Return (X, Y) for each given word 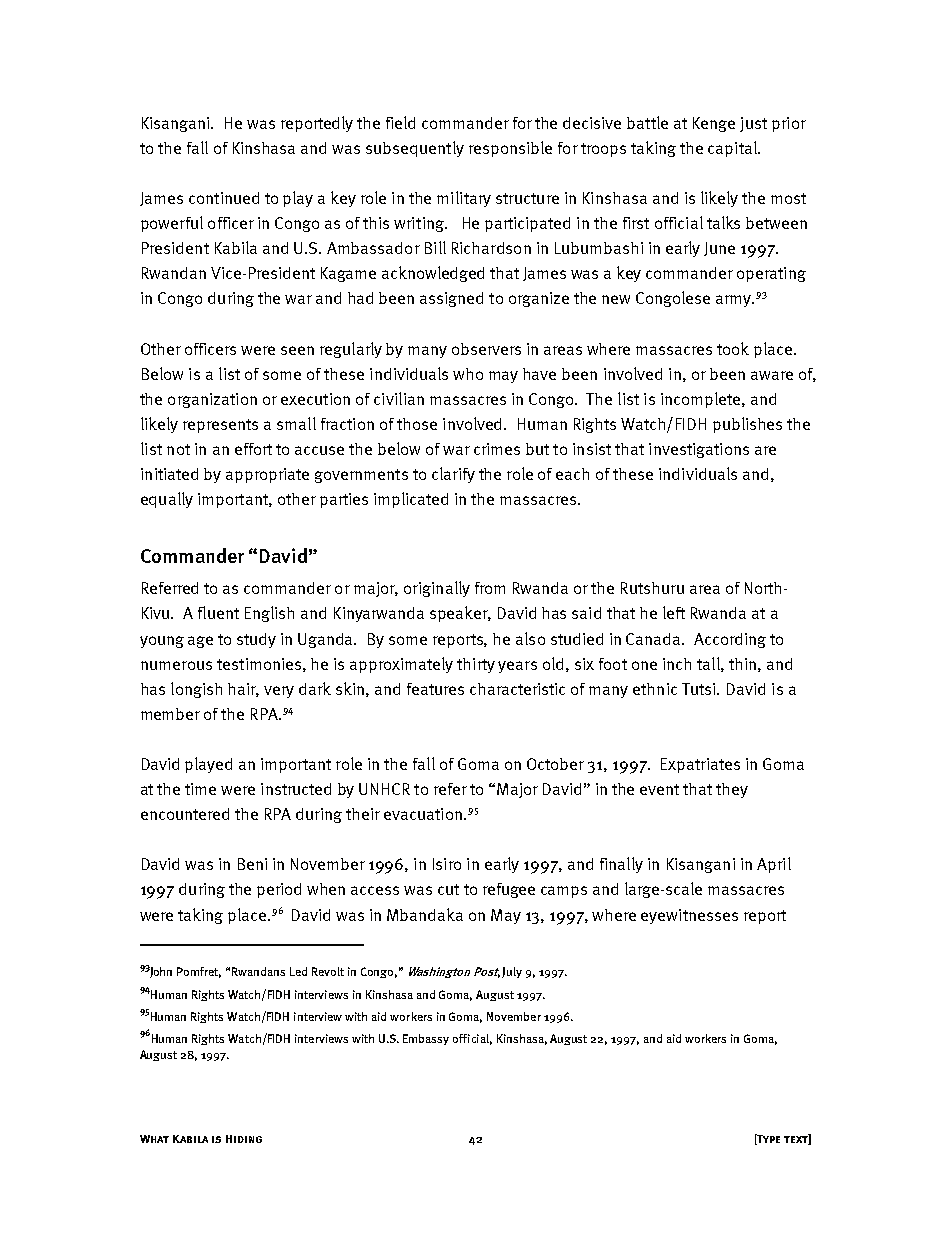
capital (733, 149)
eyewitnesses (689, 916)
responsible (510, 149)
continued (224, 198)
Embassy (426, 1039)
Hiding (244, 1139)
